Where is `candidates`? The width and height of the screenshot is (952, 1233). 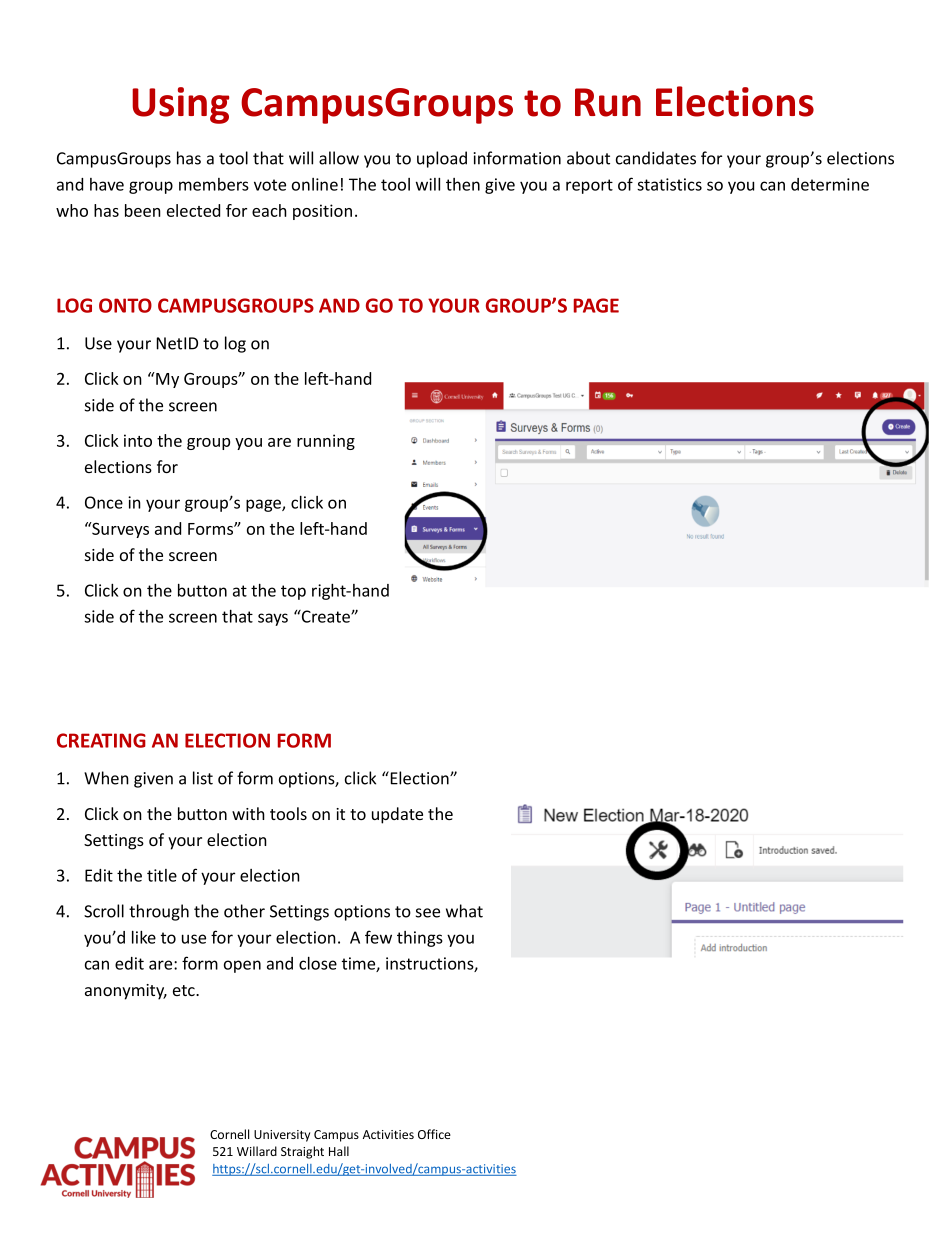
candidates is located at coordinates (656, 158).
